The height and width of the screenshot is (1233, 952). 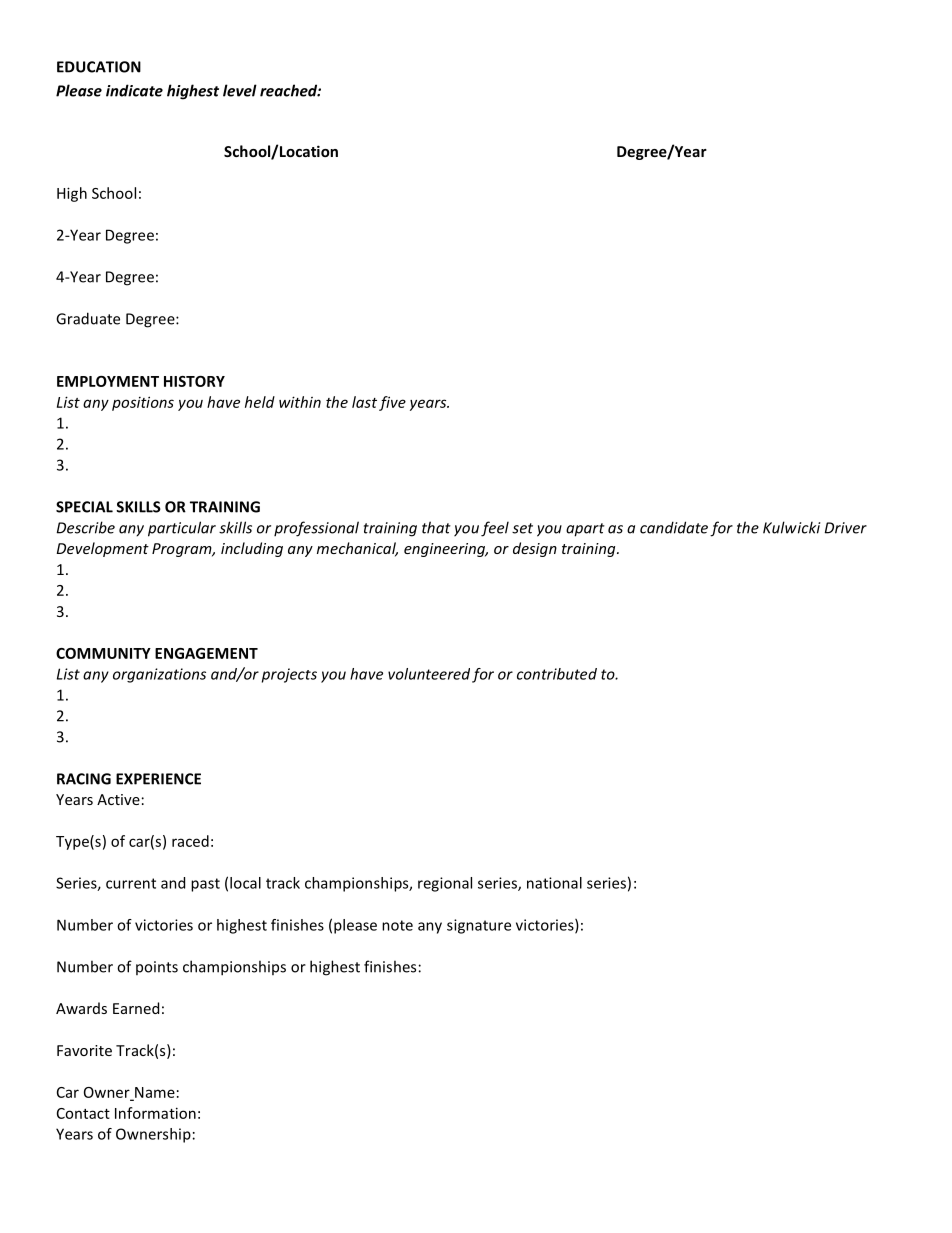 I want to click on candidate, so click(x=674, y=527).
